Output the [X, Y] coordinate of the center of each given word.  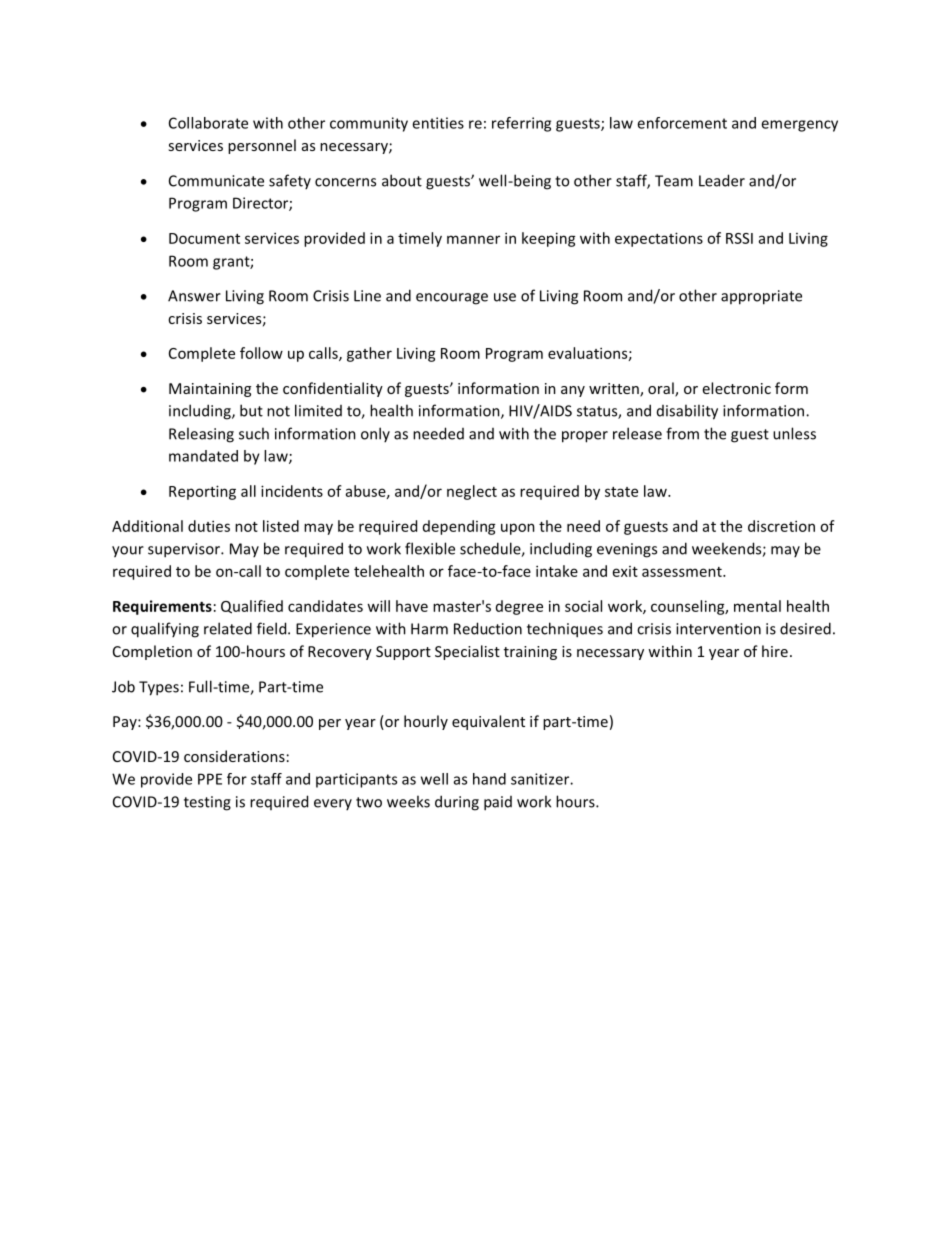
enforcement [682, 123]
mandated [203, 456]
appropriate [761, 297]
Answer [194, 296]
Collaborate [208, 123]
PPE [210, 779]
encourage [452, 299]
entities [438, 123]
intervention [718, 629]
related [228, 628]
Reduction [488, 628]
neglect [472, 492]
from [682, 433]
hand [489, 779]
